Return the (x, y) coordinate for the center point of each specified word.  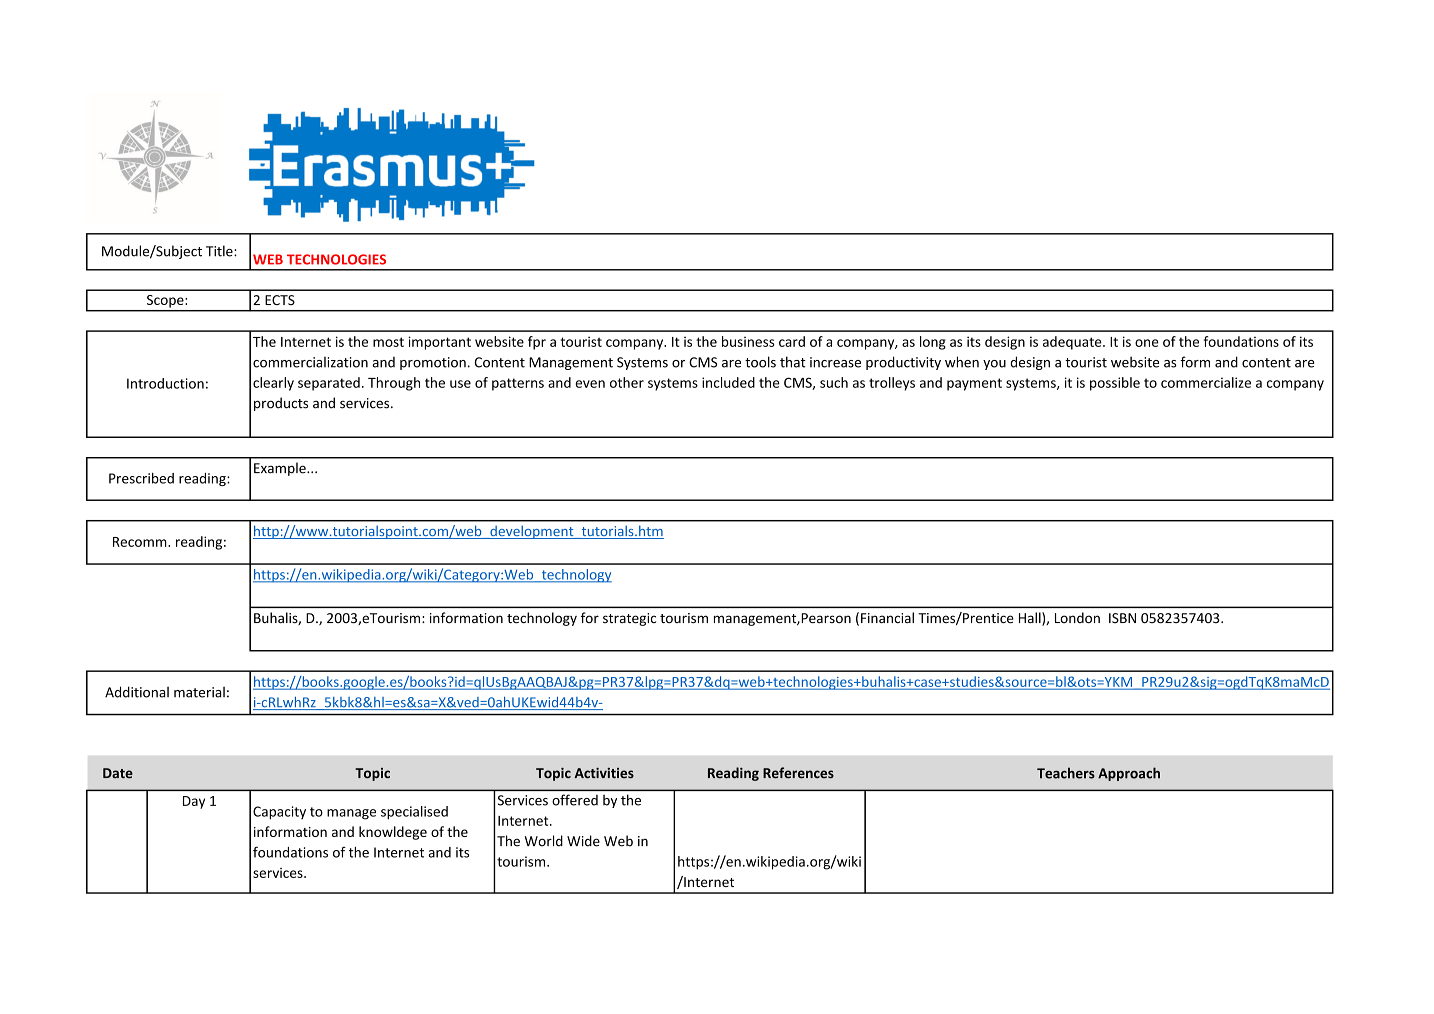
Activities (604, 773)
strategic (629, 619)
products (281, 404)
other (627, 382)
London (1077, 618)
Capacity (279, 813)
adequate (1073, 343)
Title (220, 251)
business (748, 341)
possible (1115, 384)
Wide (583, 841)
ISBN (1122, 618)
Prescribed (141, 478)
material (199, 692)
